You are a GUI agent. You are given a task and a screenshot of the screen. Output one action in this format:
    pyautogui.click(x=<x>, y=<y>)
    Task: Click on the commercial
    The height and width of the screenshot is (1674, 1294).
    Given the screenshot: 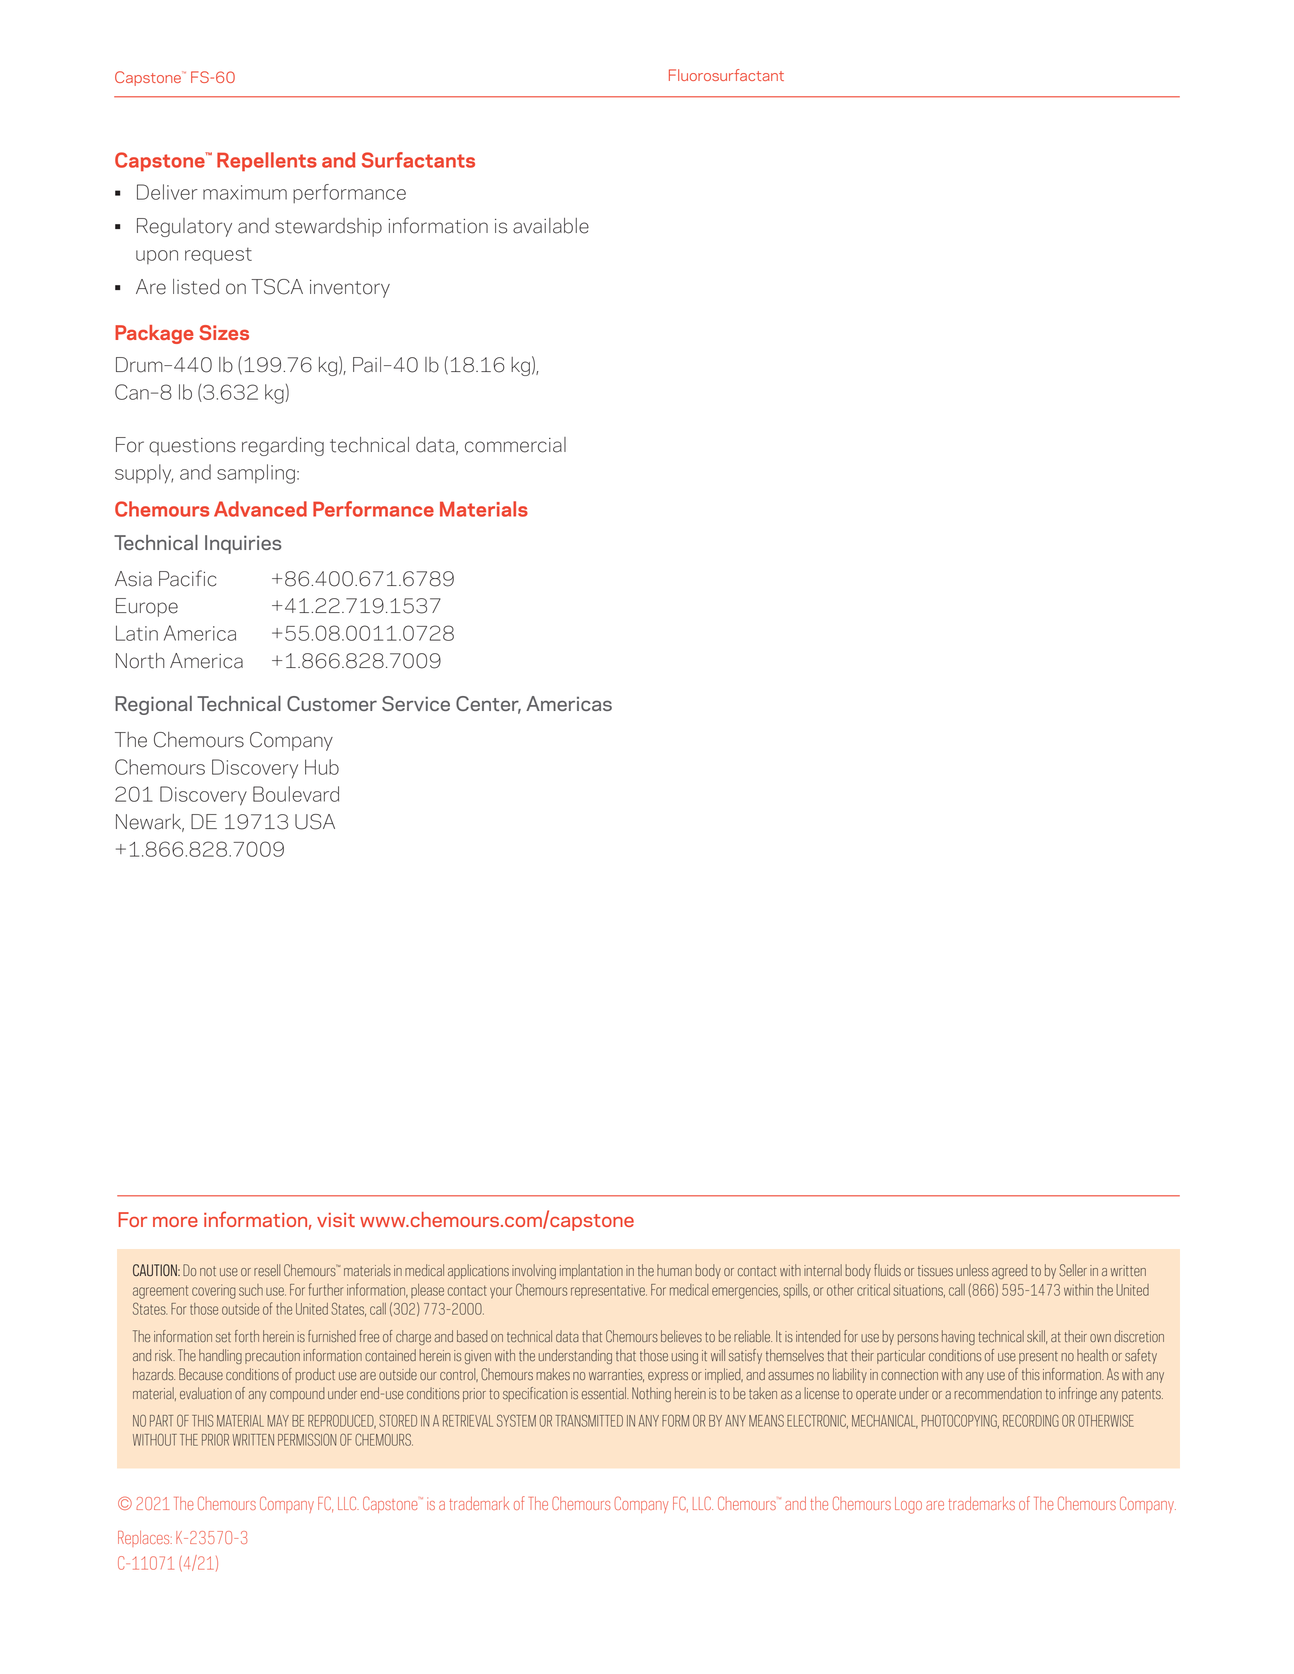 What is the action you would take?
    pyautogui.click(x=515, y=445)
